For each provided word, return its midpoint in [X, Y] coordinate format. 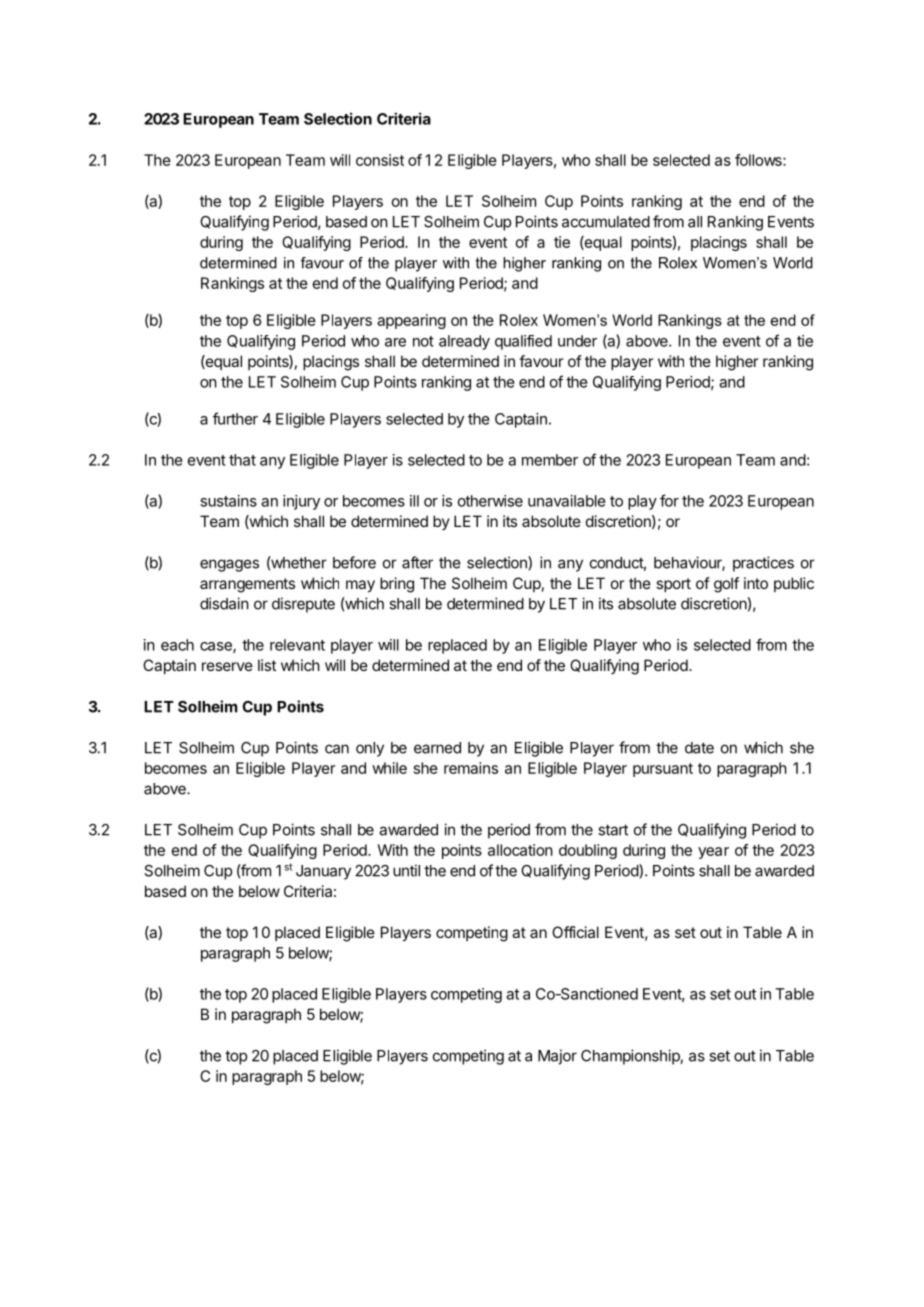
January [323, 872]
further [235, 418]
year [713, 853]
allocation [520, 850]
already [464, 342]
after [417, 562]
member [550, 460]
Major [557, 1057]
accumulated [606, 222]
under [577, 341]
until [406, 870]
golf [726, 585]
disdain [224, 603]
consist [380, 160]
